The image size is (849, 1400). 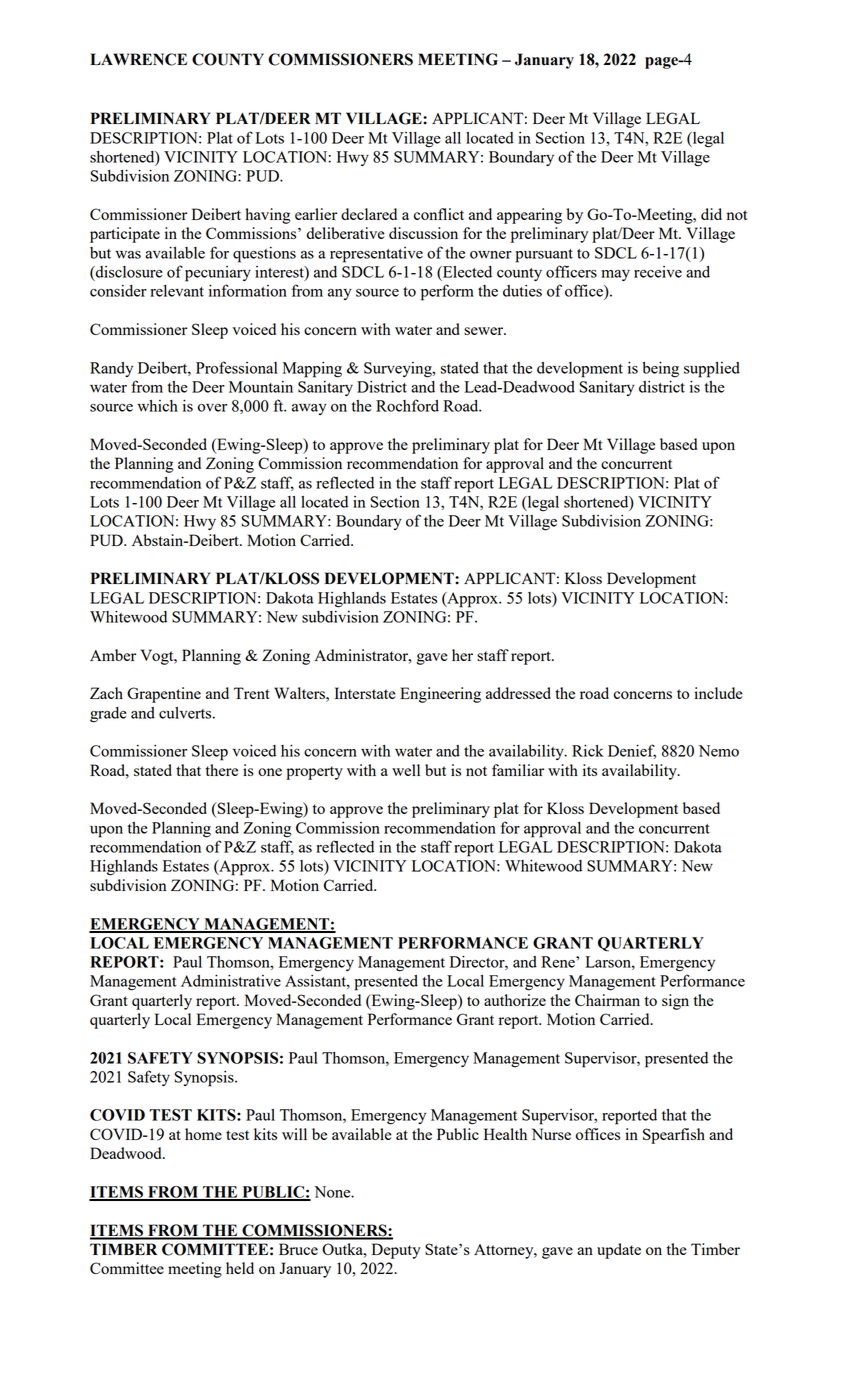 What do you see at coordinates (718, 693) in the page?
I see `include` at bounding box center [718, 693].
